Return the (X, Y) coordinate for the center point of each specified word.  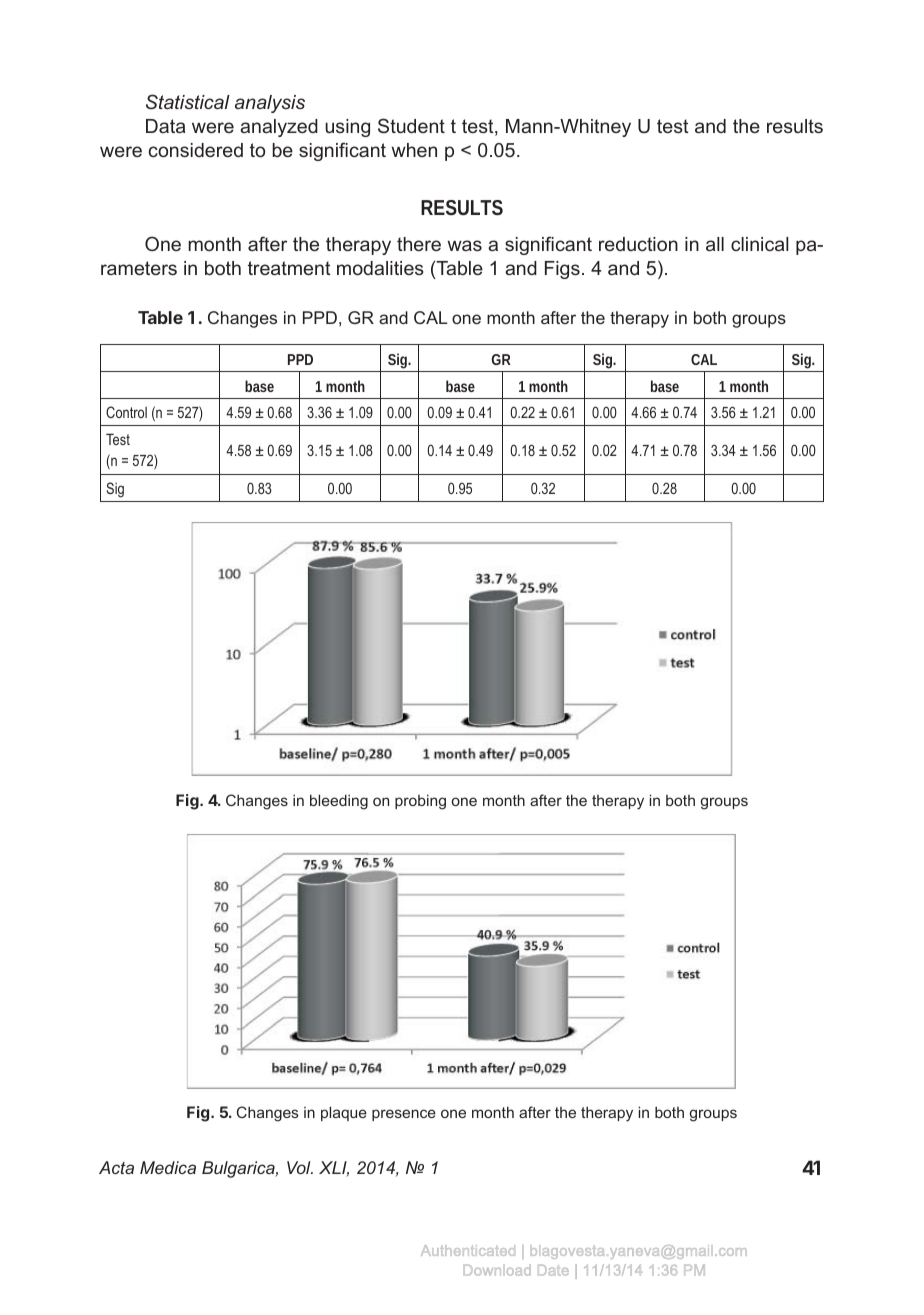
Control (126, 412)
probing (420, 802)
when (414, 150)
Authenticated (468, 1250)
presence (404, 1115)
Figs (562, 270)
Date (554, 1270)
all (715, 244)
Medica (168, 1167)
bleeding (339, 802)
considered (196, 150)
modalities (380, 268)
